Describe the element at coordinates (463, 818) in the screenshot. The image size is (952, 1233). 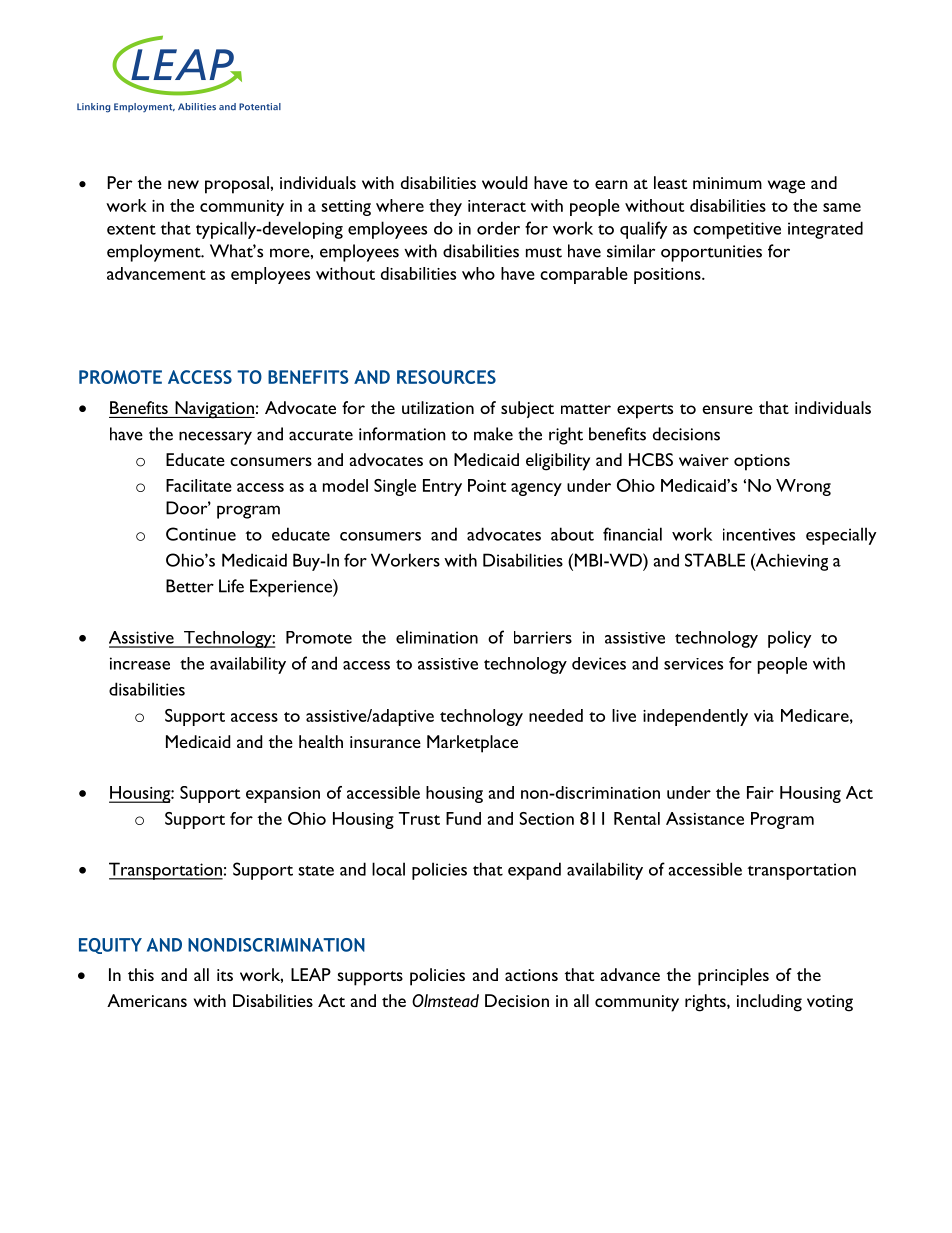
I see `Fund` at that location.
